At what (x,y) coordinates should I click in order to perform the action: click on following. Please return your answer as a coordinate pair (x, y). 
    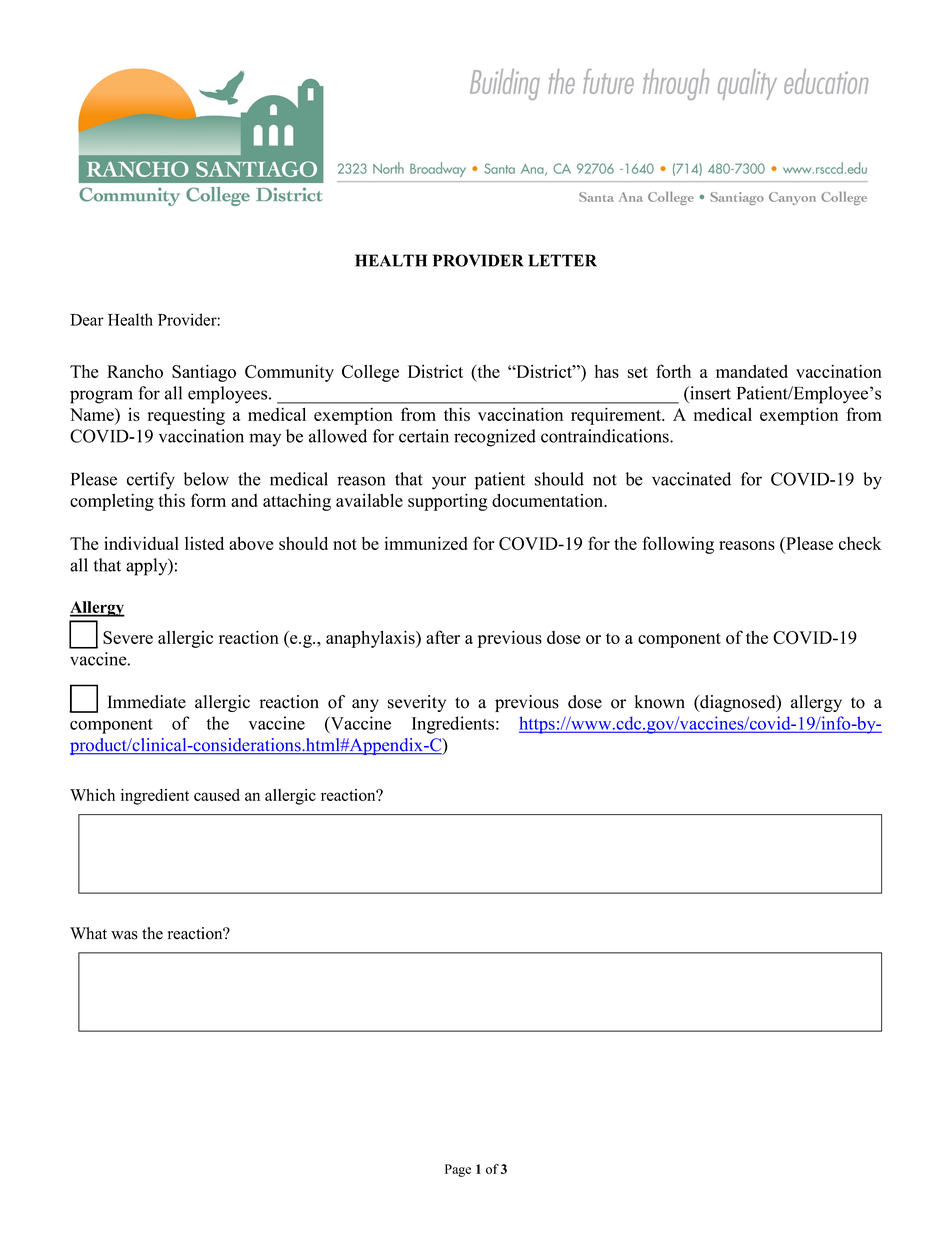
    Looking at the image, I should click on (678, 545).
